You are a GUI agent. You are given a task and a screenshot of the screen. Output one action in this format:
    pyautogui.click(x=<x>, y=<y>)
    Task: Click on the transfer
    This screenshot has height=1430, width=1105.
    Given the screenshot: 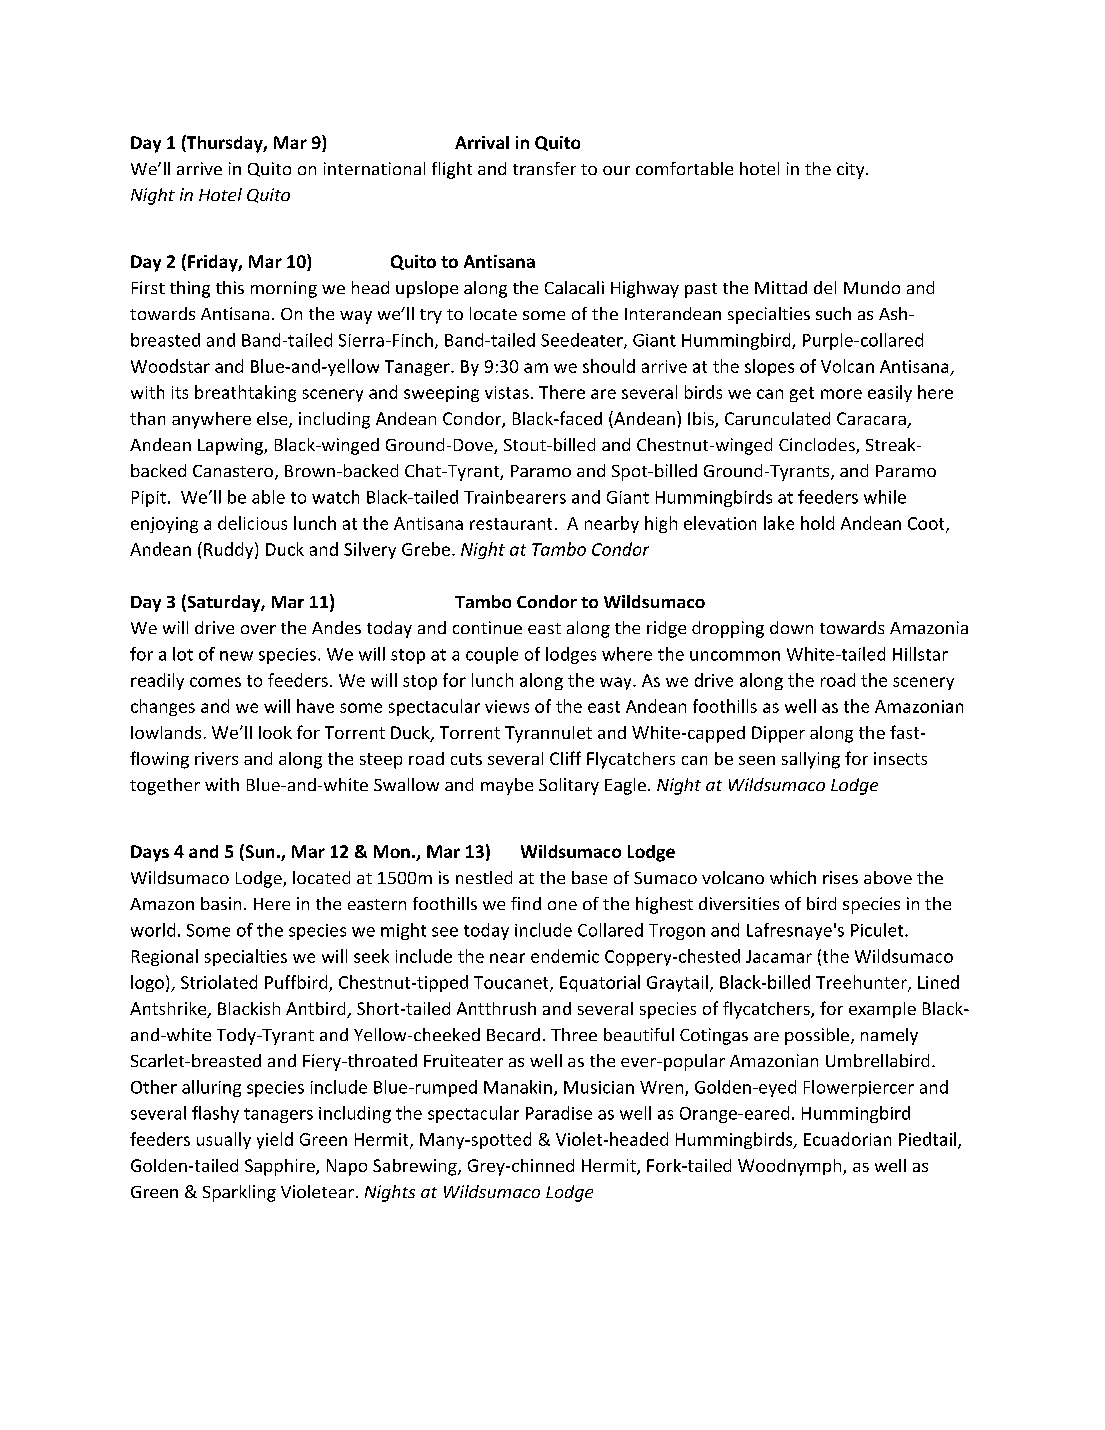 What is the action you would take?
    pyautogui.click(x=544, y=168)
